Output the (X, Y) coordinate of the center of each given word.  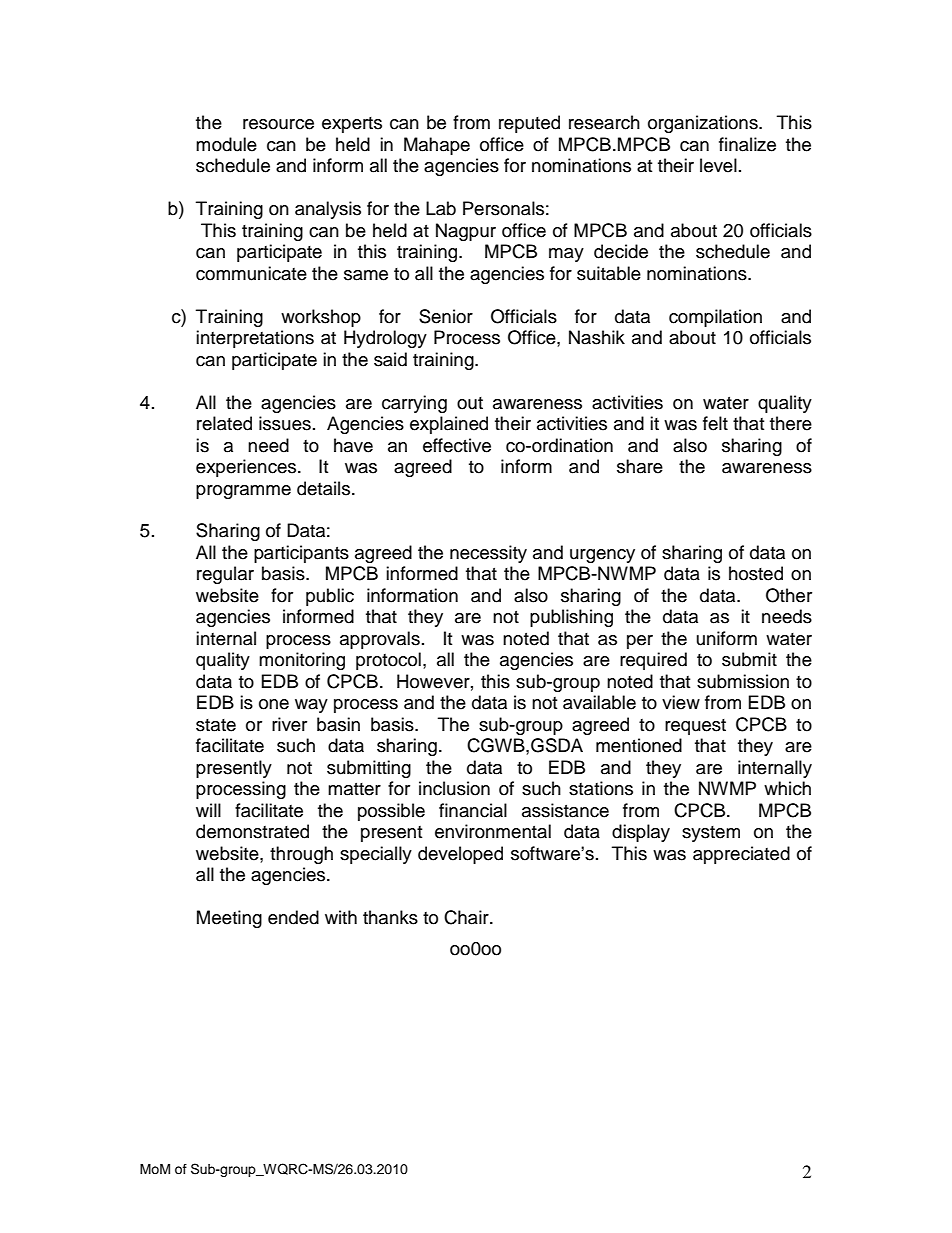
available (599, 702)
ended (293, 917)
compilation (715, 318)
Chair (467, 917)
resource (278, 124)
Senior (446, 316)
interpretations (255, 339)
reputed (529, 124)
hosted (756, 573)
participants (301, 554)
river (289, 724)
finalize (747, 144)
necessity (488, 554)
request (695, 727)
